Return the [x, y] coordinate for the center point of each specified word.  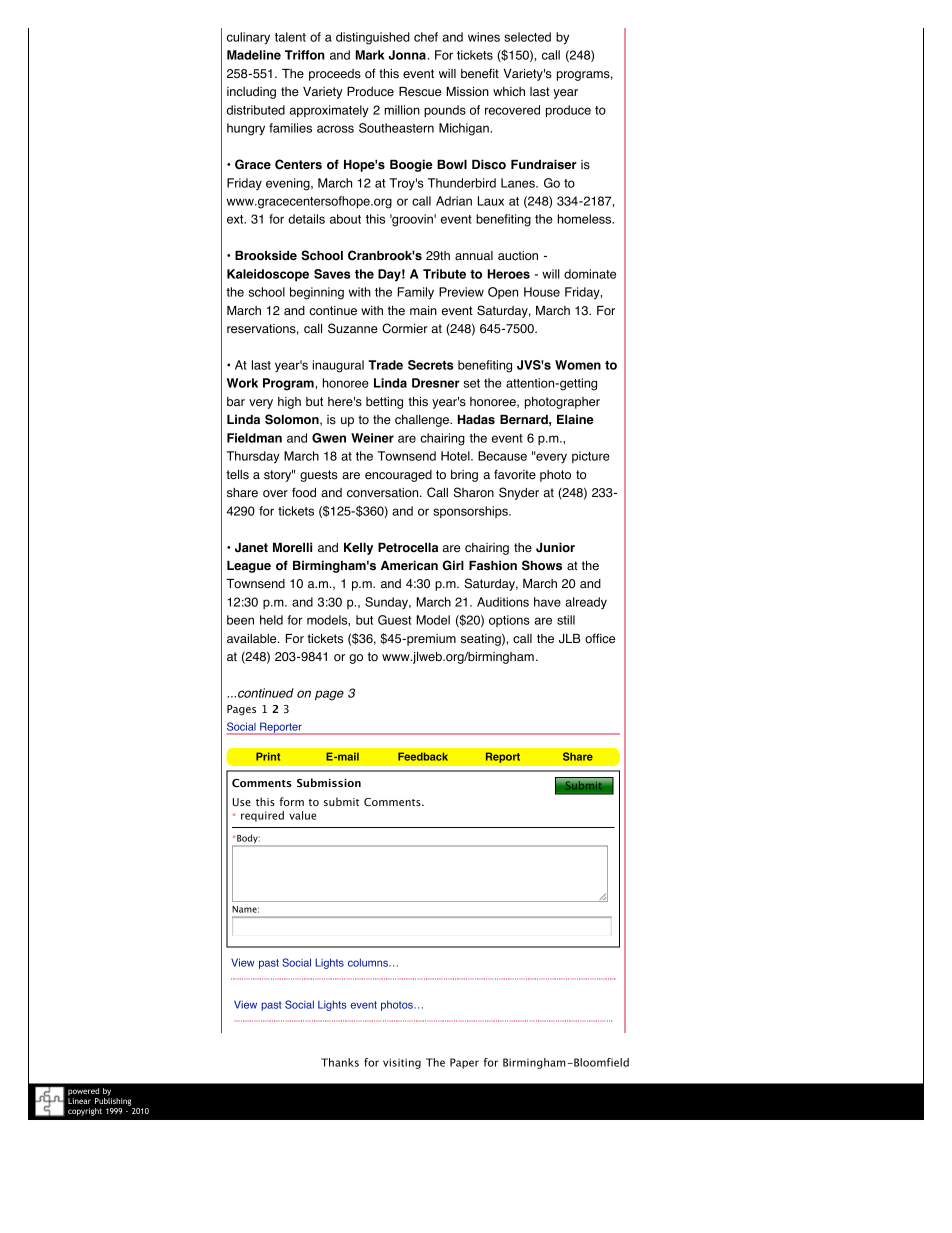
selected [527, 37]
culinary [248, 38]
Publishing [113, 1102]
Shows [542, 565]
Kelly [358, 549]
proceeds [335, 75]
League [249, 567]
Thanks [340, 1062]
